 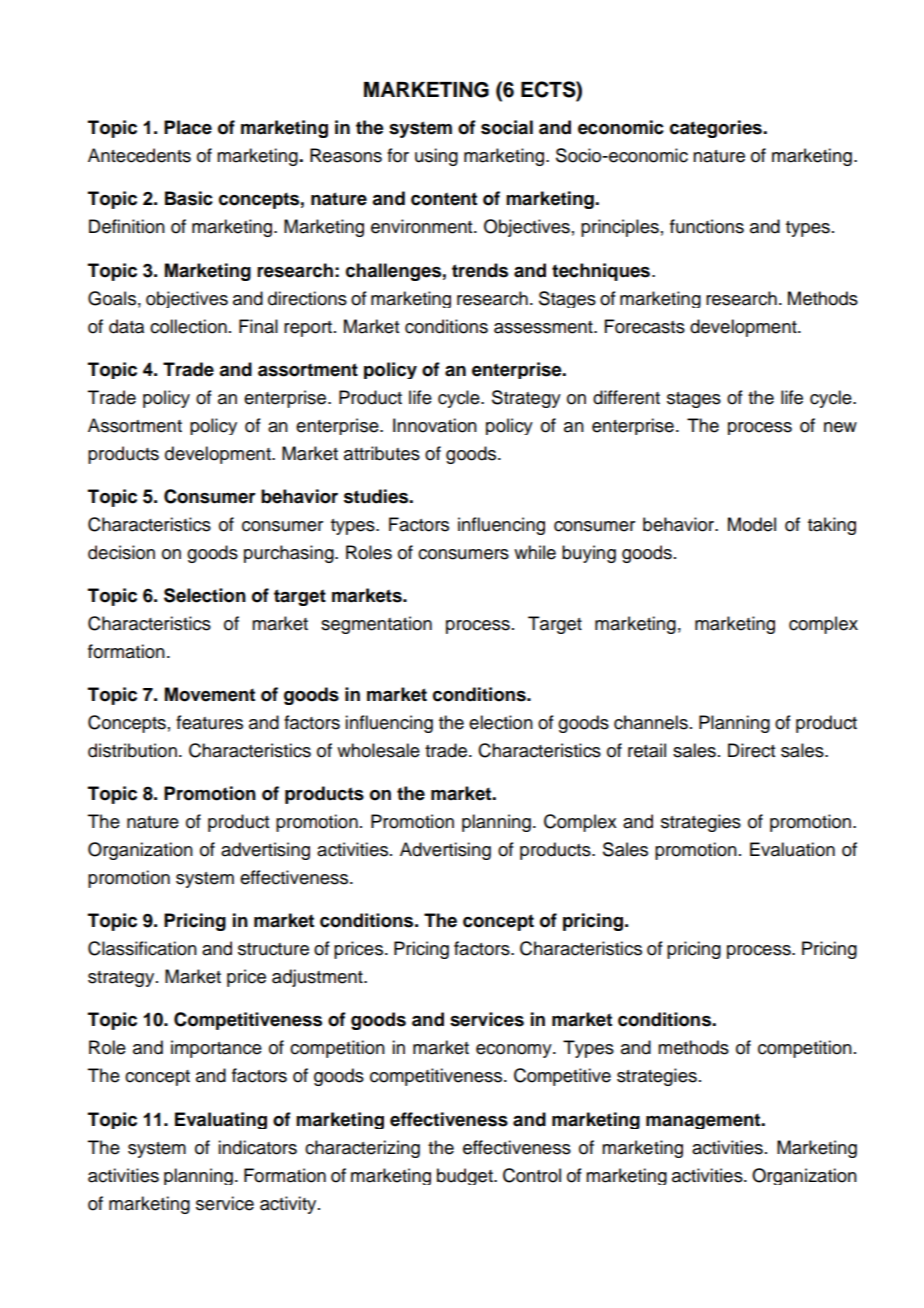 I want to click on categories, so click(x=717, y=129).
